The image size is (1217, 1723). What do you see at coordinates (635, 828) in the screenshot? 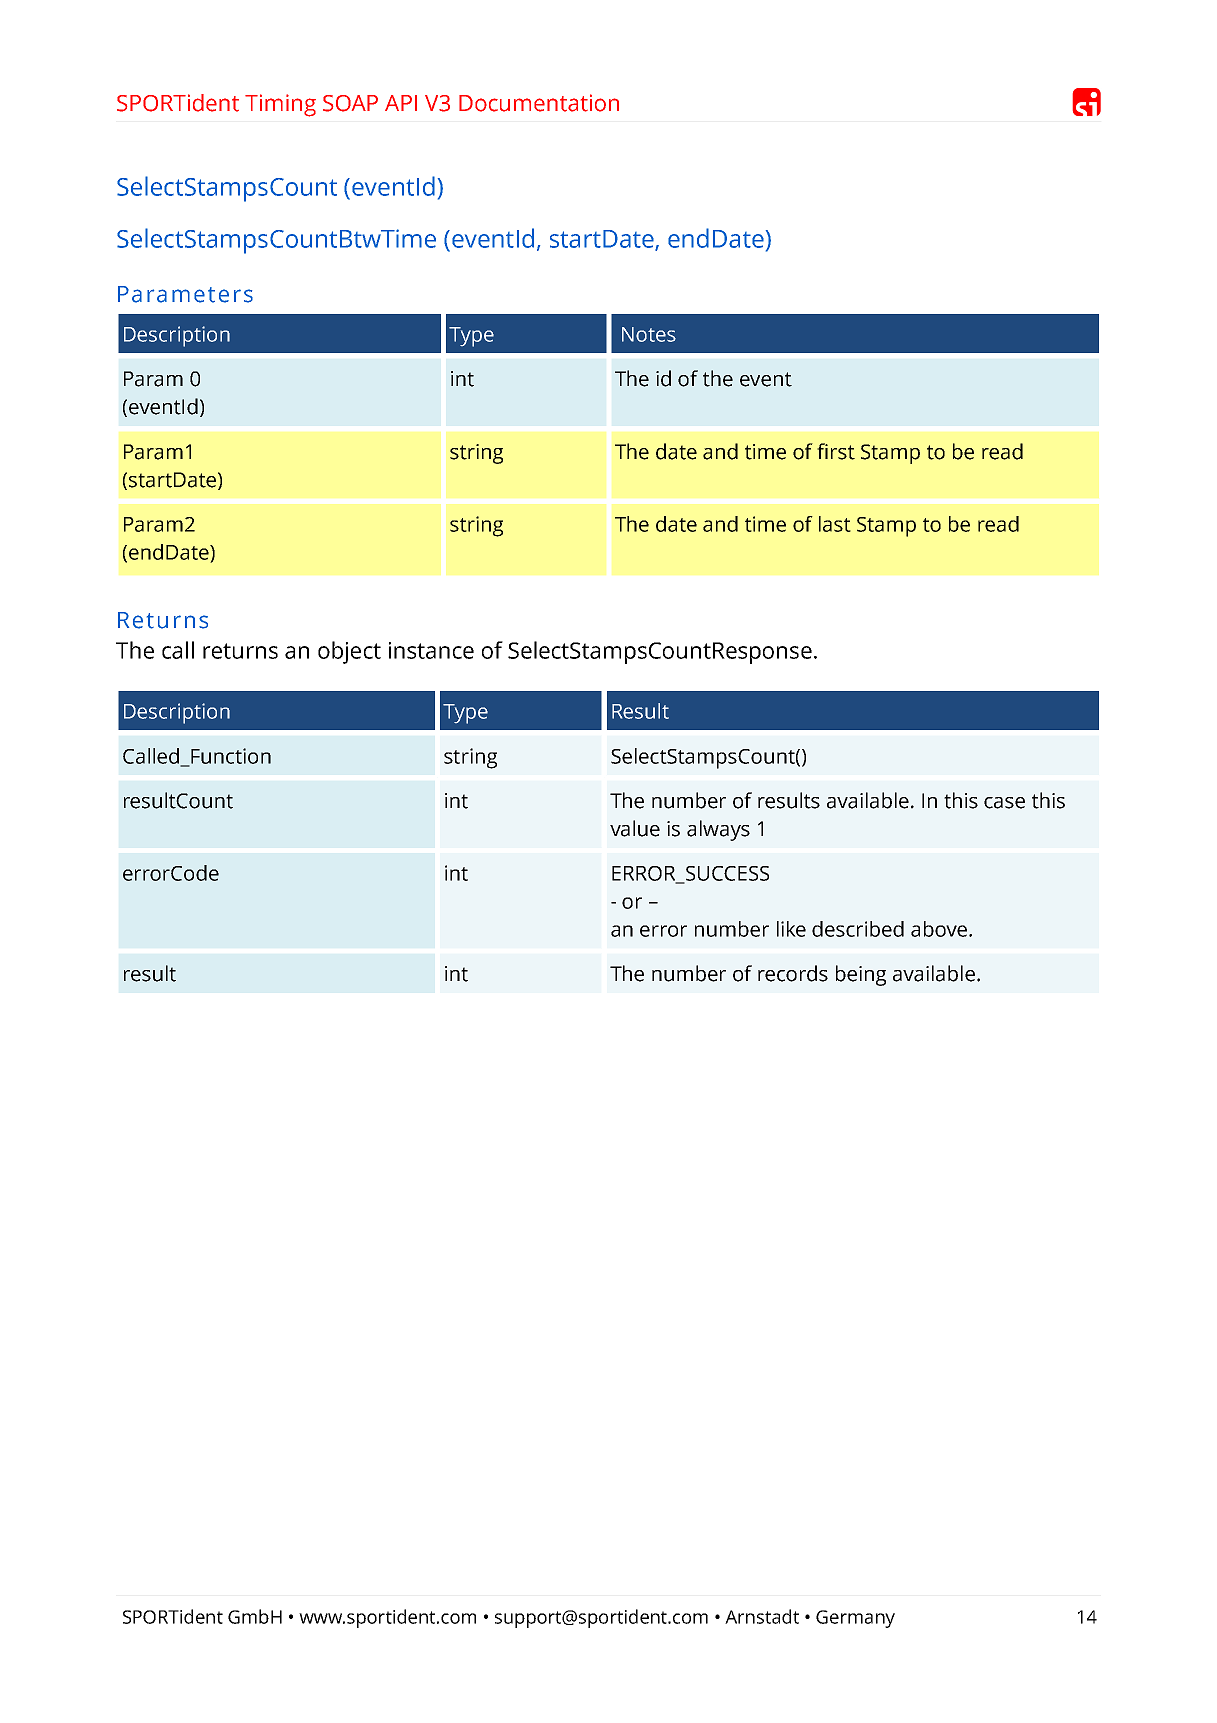
I see `value` at bounding box center [635, 828].
